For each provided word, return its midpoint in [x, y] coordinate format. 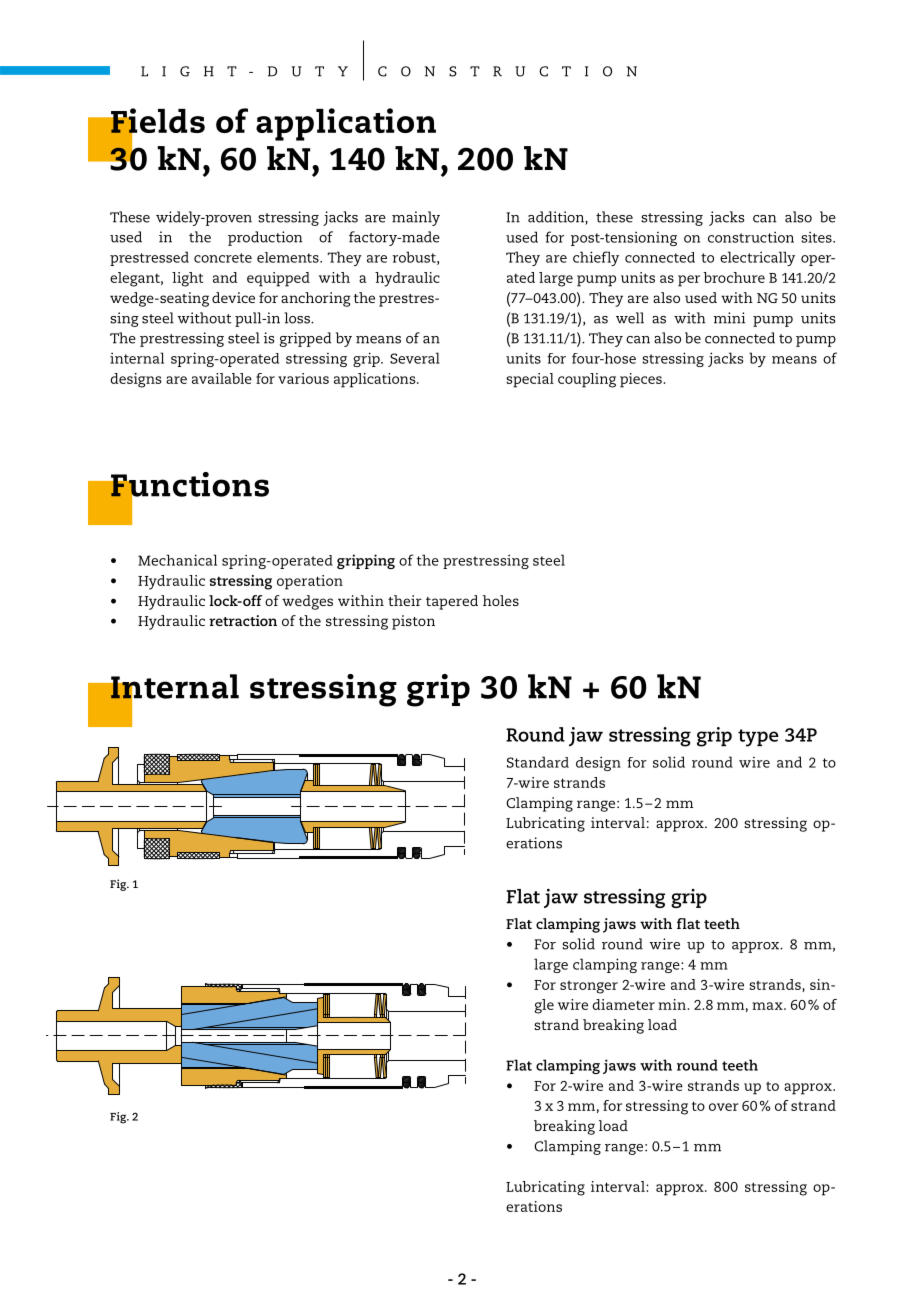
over [724, 1107]
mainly [416, 218]
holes [501, 600]
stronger [589, 987]
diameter [623, 1004]
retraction [243, 620]
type [758, 738]
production [265, 238]
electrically [757, 258]
